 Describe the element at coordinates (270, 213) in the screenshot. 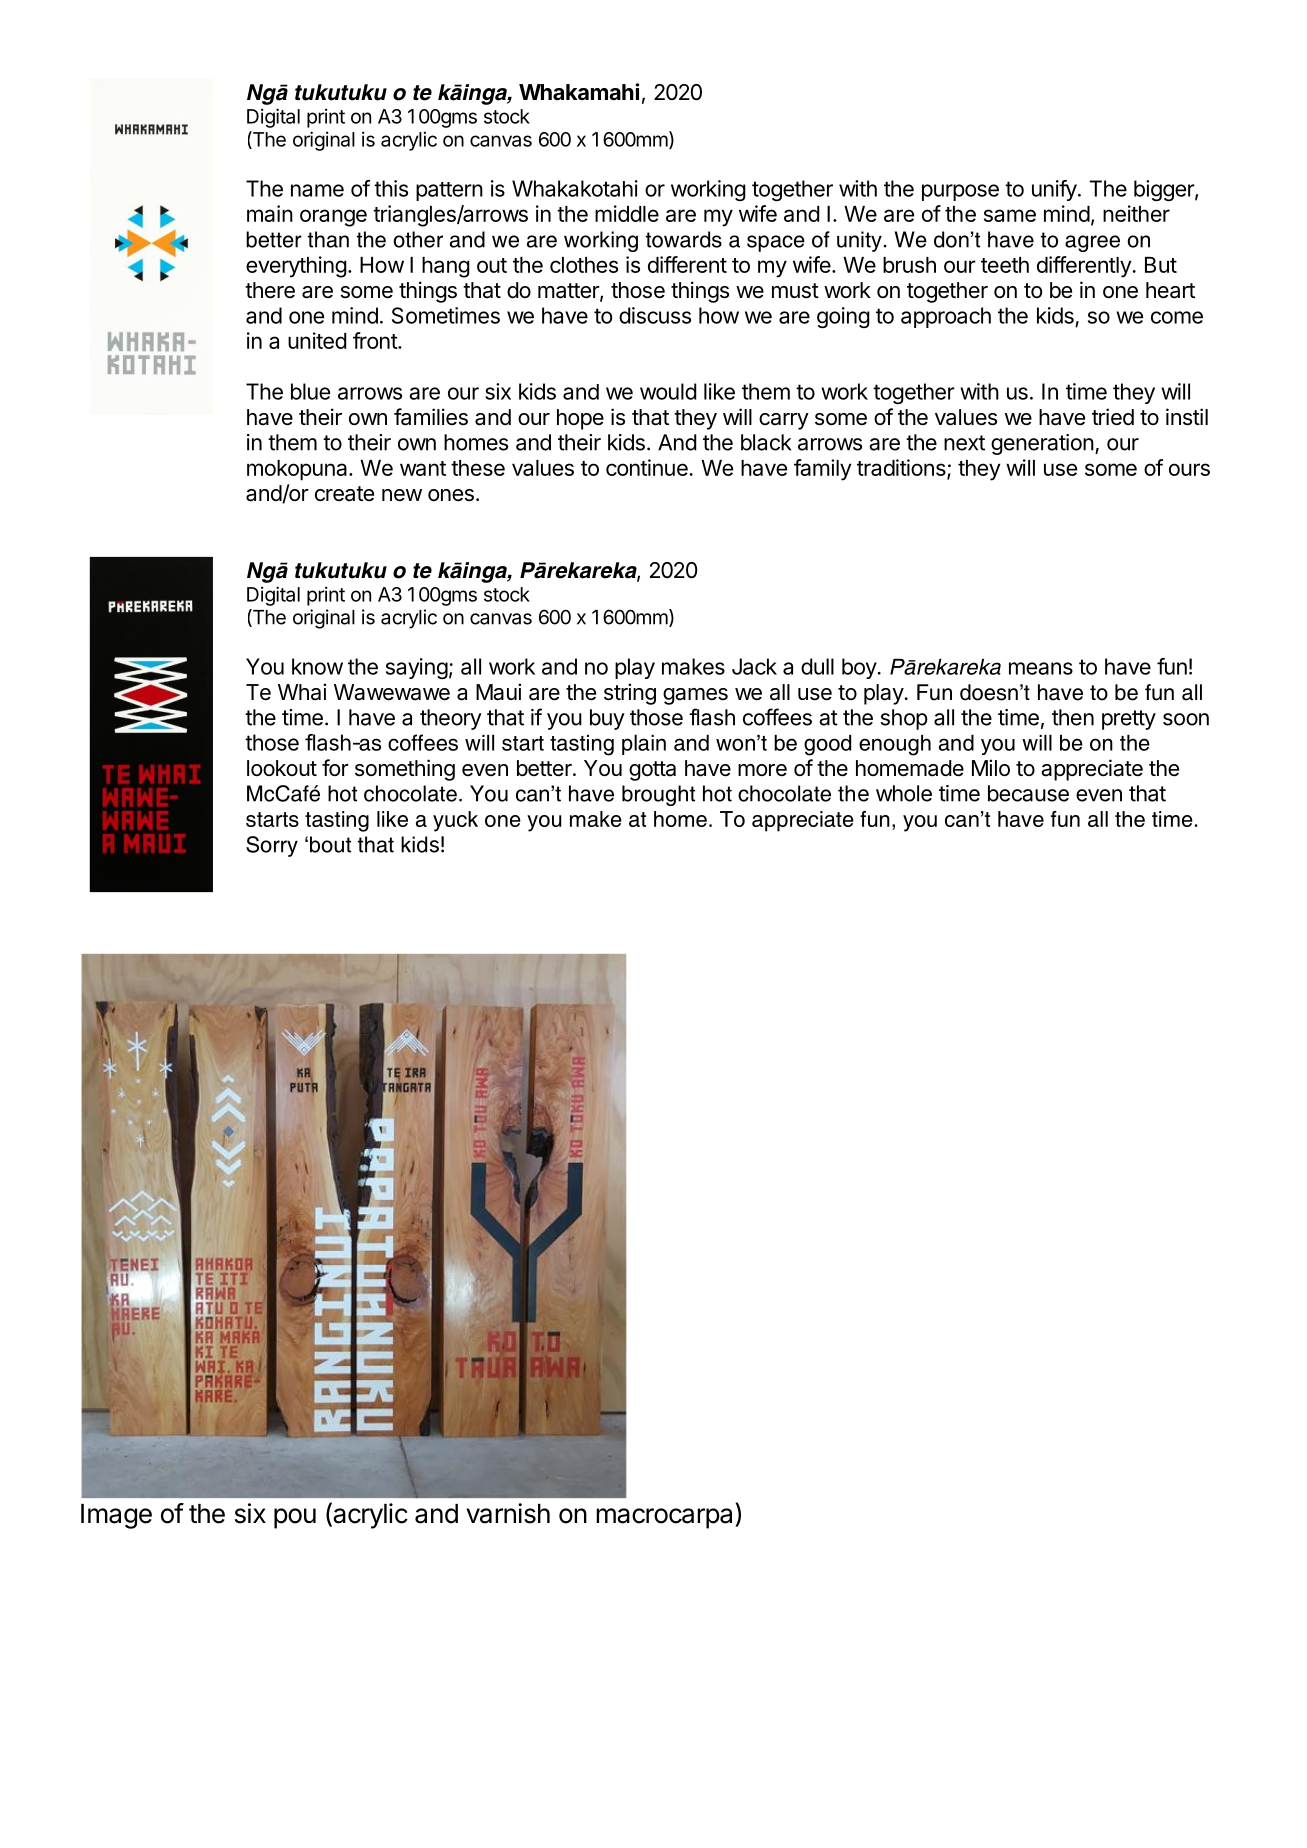

I see `main` at that location.
